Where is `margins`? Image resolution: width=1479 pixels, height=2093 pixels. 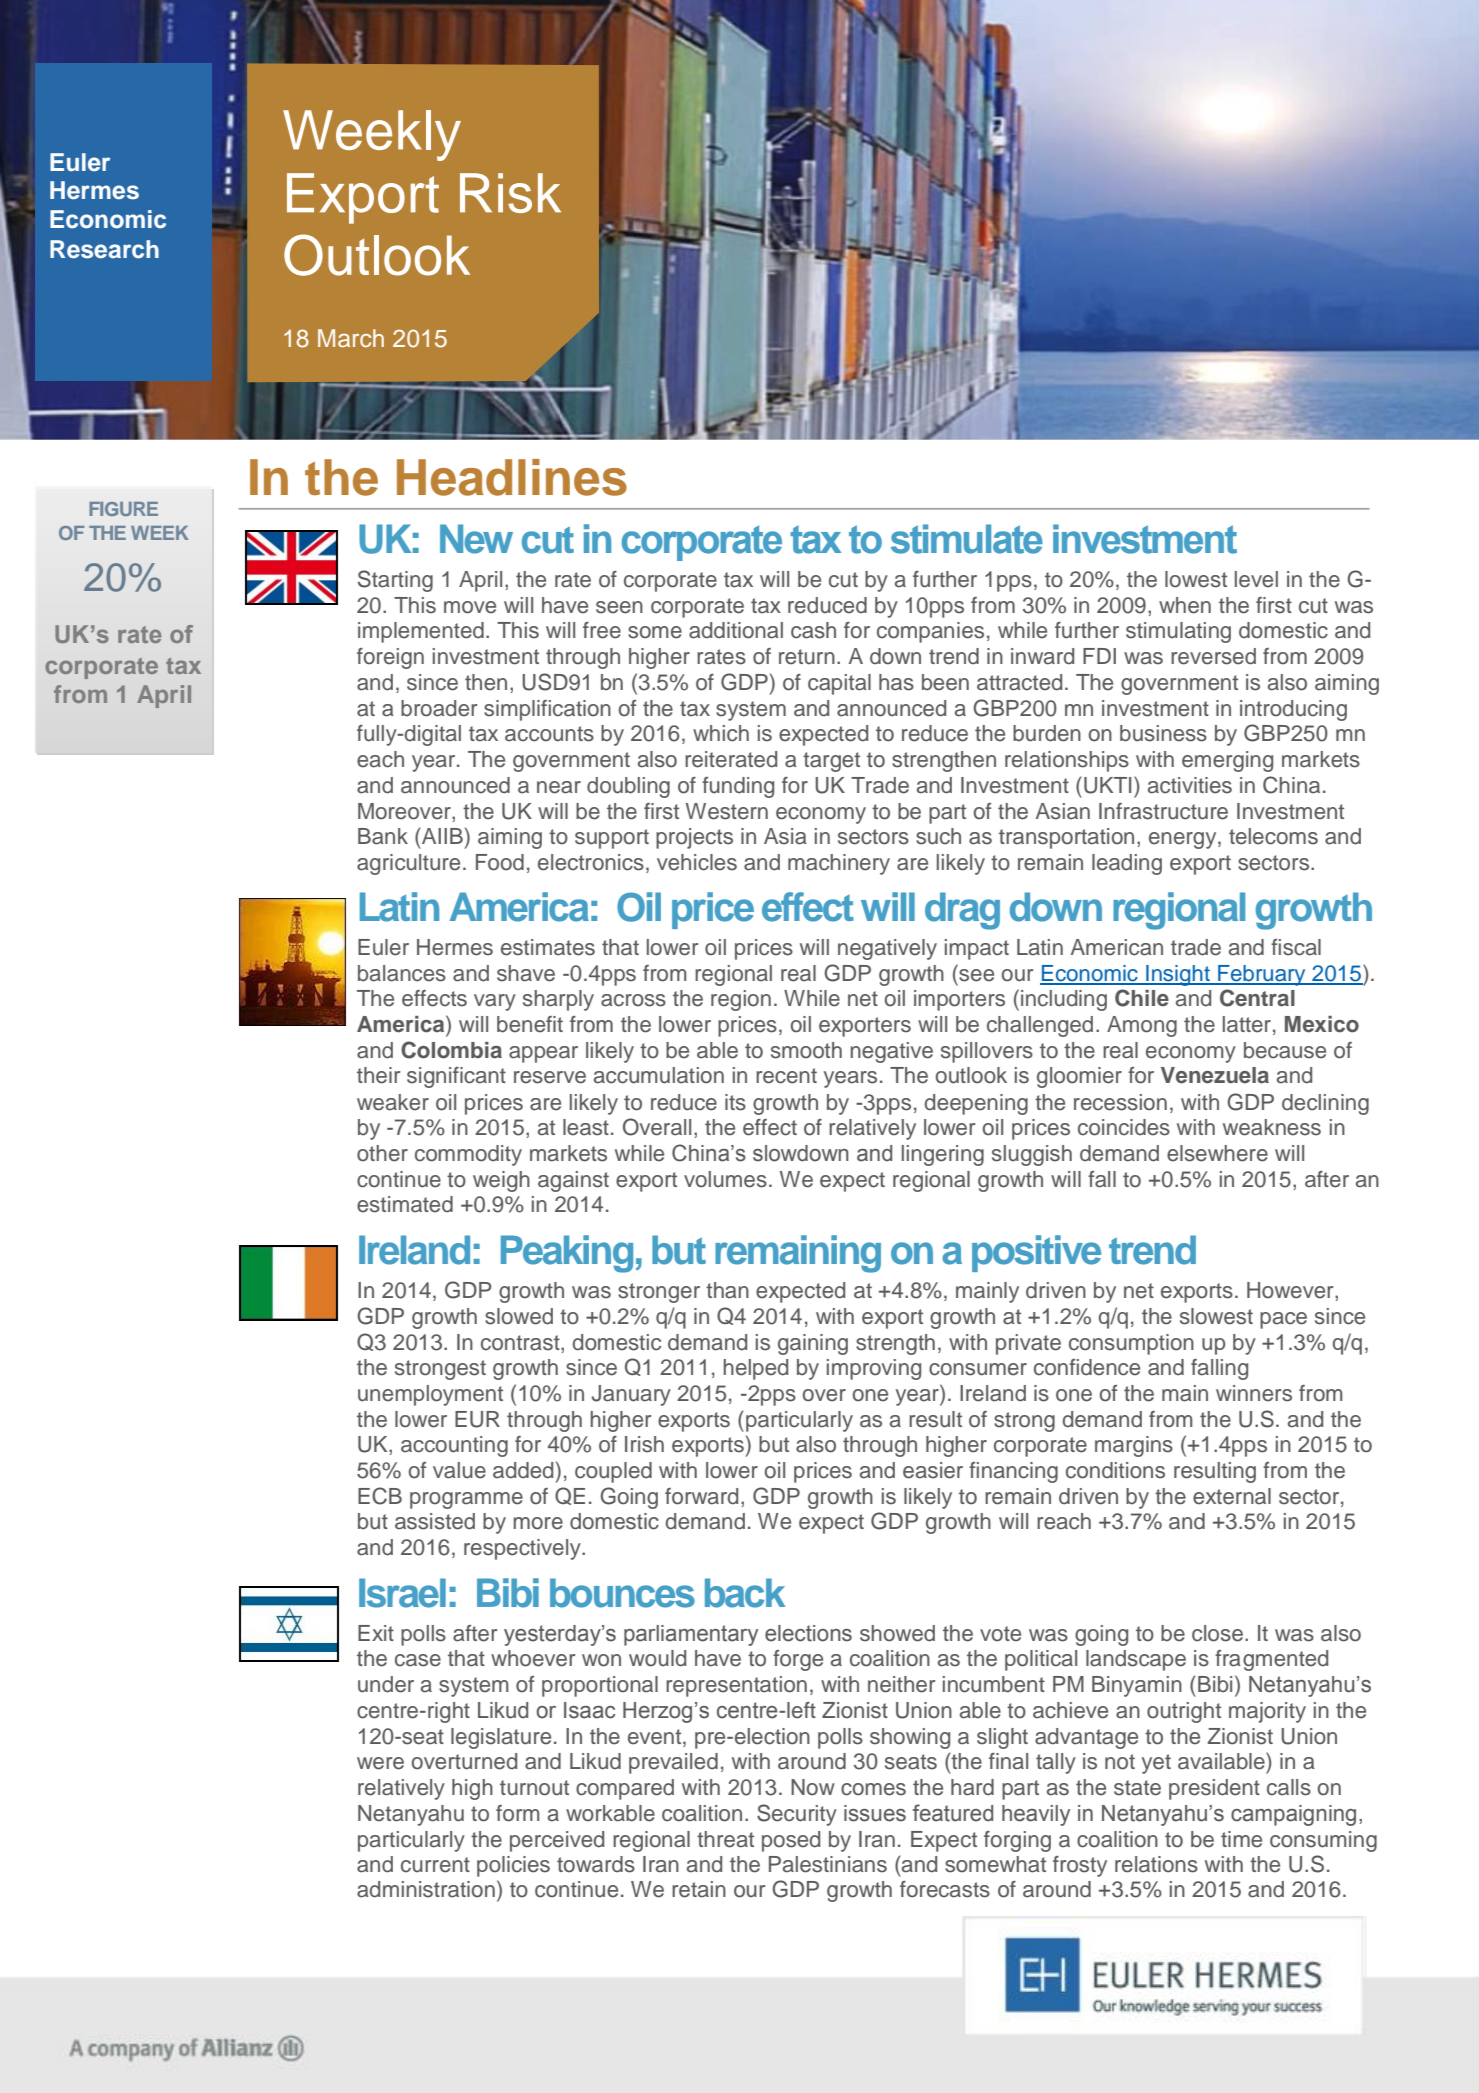
margins is located at coordinates (1134, 1446).
